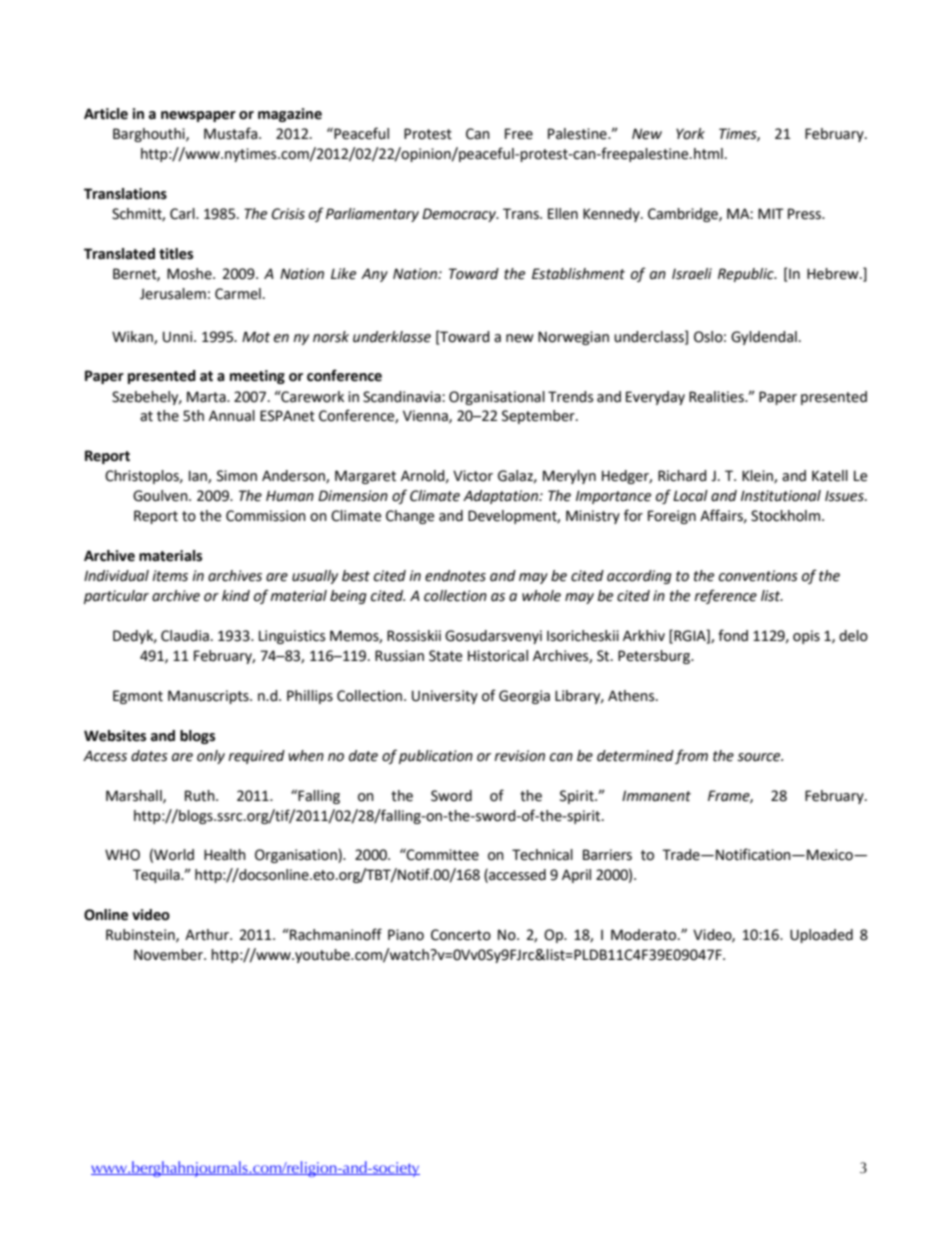 The height and width of the screenshot is (1233, 952). I want to click on Norwegian, so click(573, 338).
